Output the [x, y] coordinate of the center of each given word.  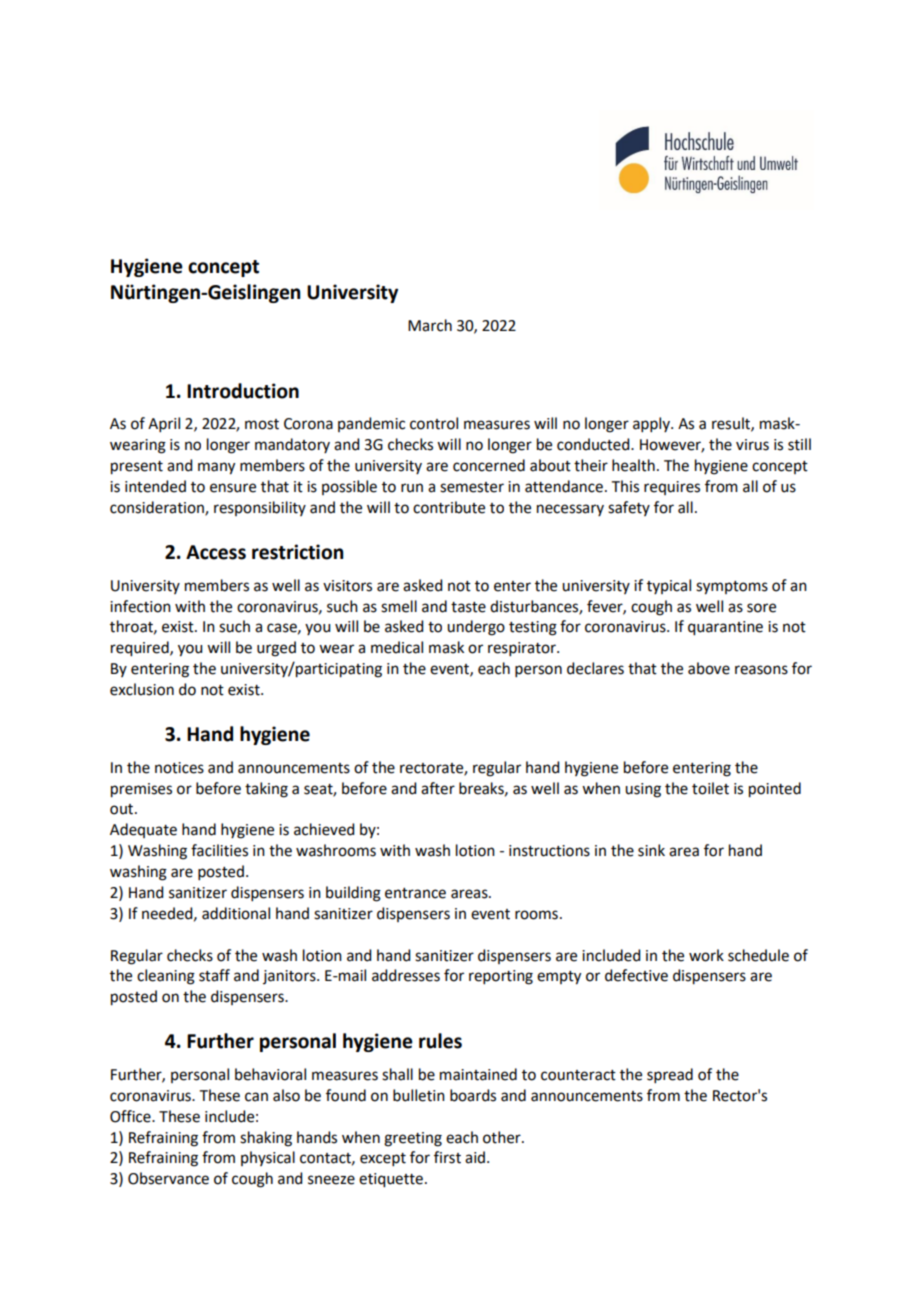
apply [652, 424]
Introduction [243, 391]
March [430, 325]
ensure [233, 488]
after [438, 788]
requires [672, 488]
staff [214, 975]
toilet [710, 788]
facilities [219, 850]
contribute [449, 507]
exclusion [142, 689]
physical [268, 1158]
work [706, 955]
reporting [501, 977]
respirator [523, 649]
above [709, 668]
